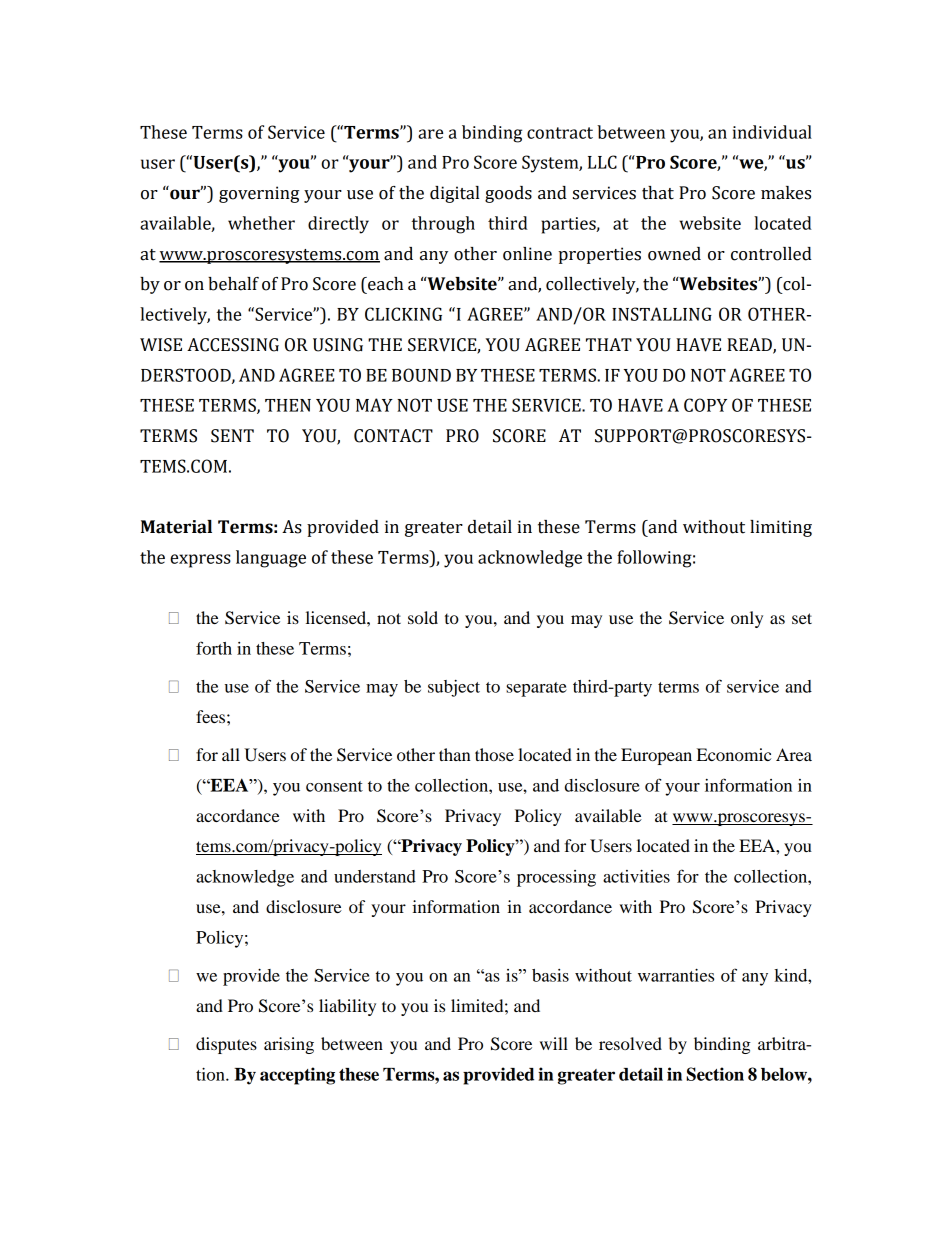 The width and height of the image is (952, 1233). I want to click on will, so click(554, 1043).
